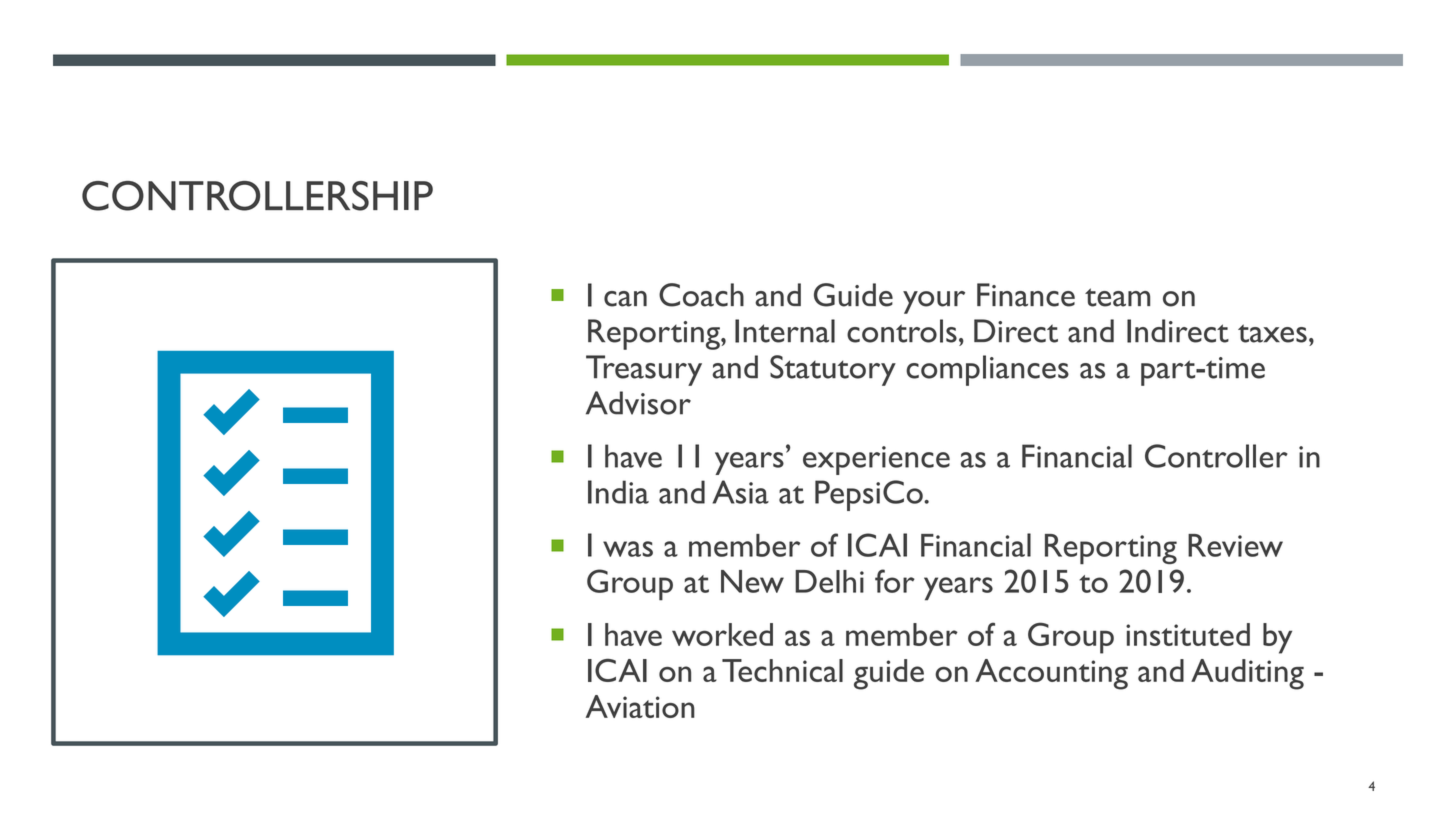  What do you see at coordinates (1188, 634) in the document?
I see `instituted` at bounding box center [1188, 634].
